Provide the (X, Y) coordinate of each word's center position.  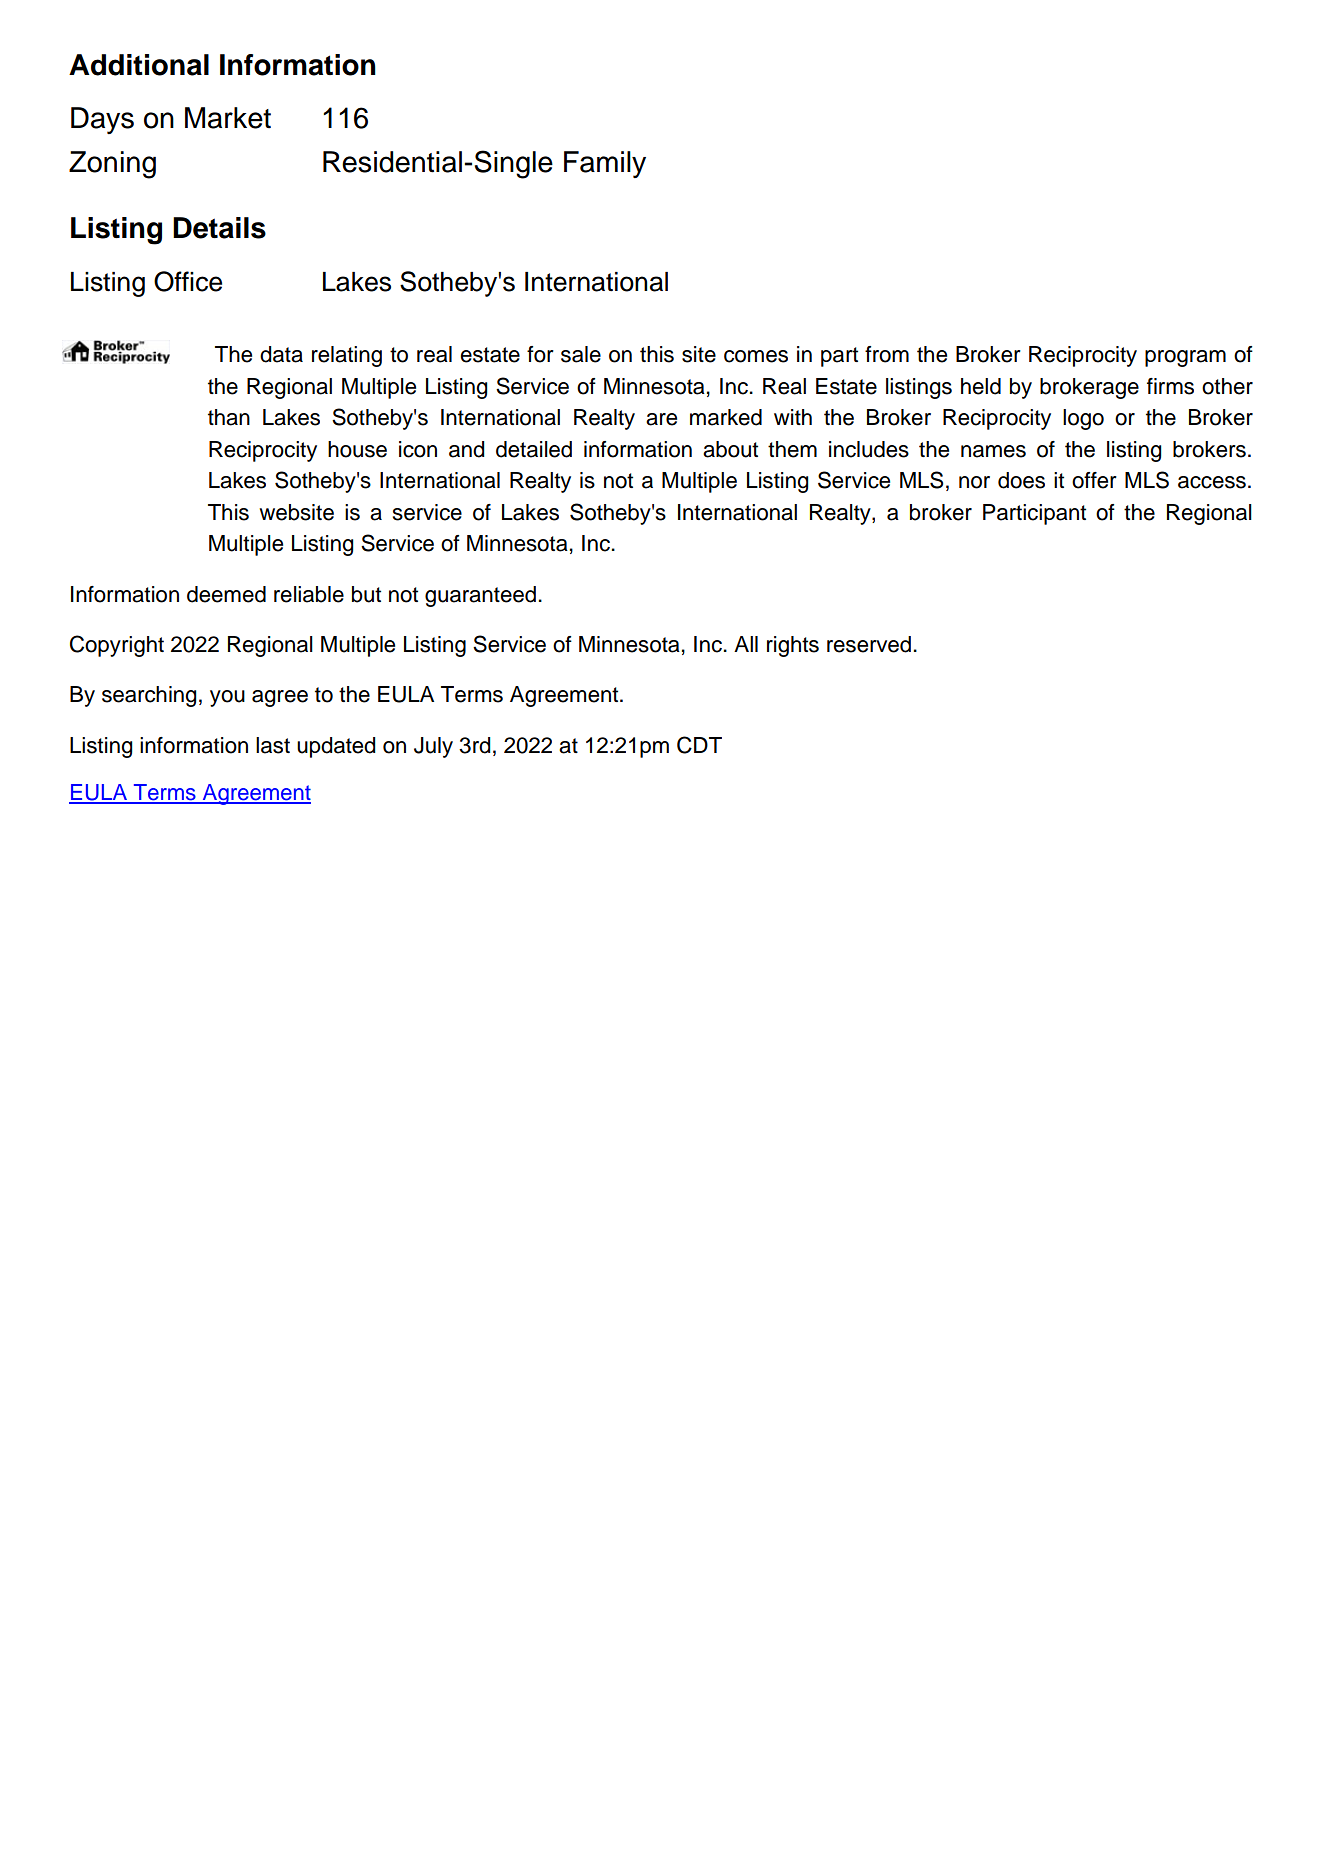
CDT (699, 745)
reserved (869, 644)
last (273, 745)
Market (228, 118)
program (1185, 358)
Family (605, 164)
